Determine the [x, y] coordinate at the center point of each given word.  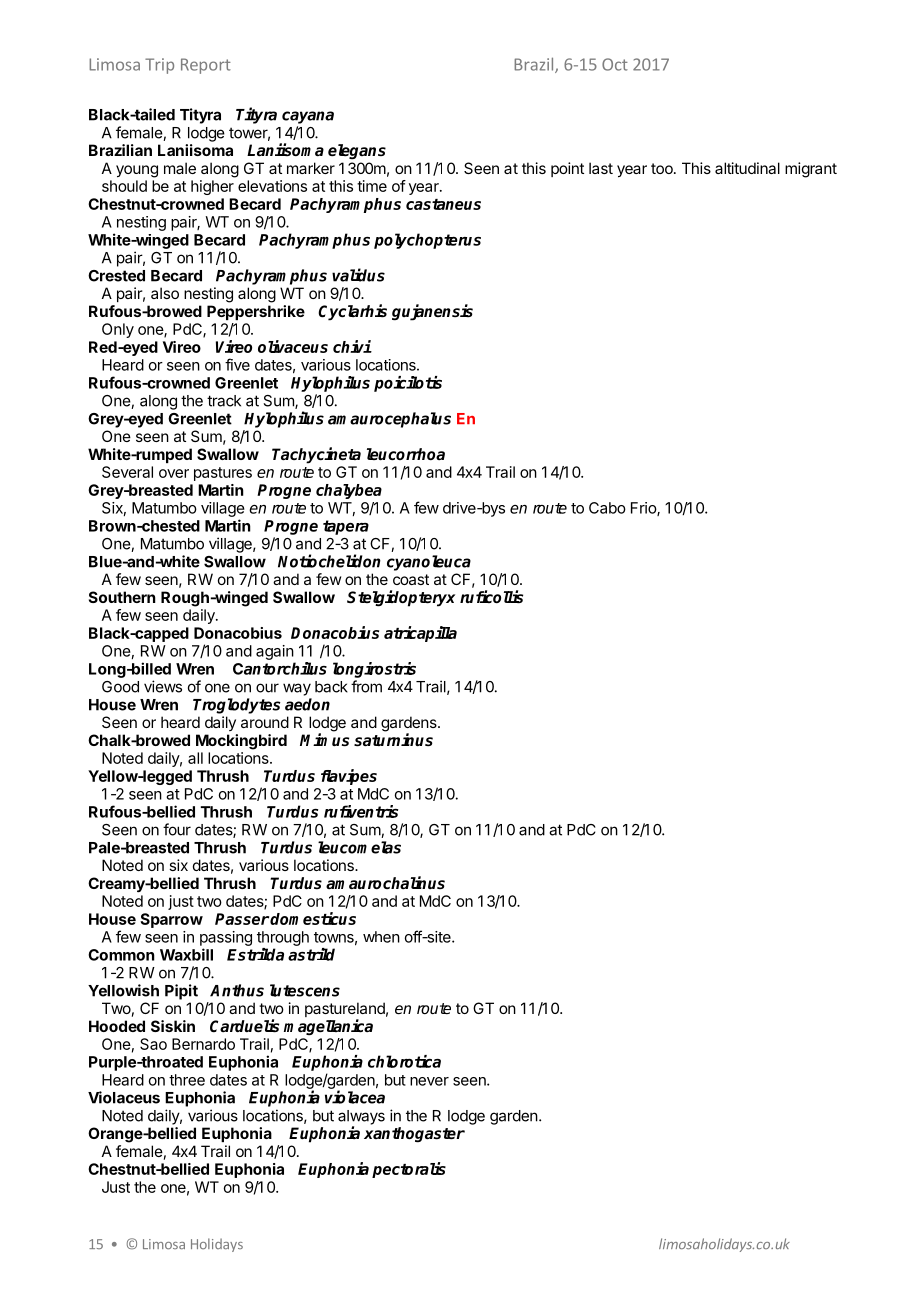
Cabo [607, 508]
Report [206, 66]
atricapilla [420, 634]
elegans [357, 152]
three [187, 1080]
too [663, 168]
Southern [122, 597]
